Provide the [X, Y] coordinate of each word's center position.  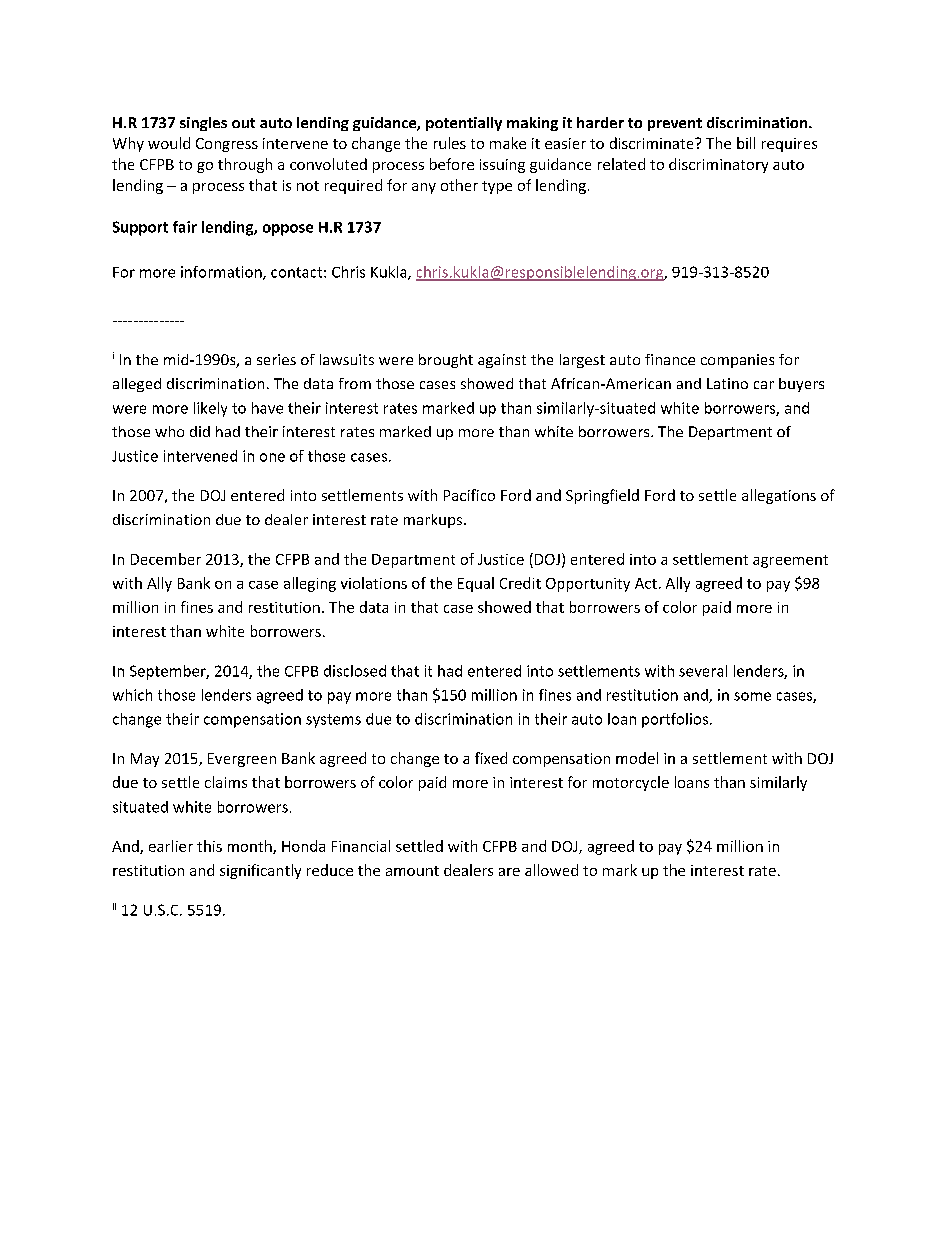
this [209, 846]
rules [450, 143]
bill [746, 143]
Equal [476, 584]
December [166, 559]
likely [210, 409]
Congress [227, 145]
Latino [727, 383]
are [509, 872]
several [703, 671]
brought [446, 361]
